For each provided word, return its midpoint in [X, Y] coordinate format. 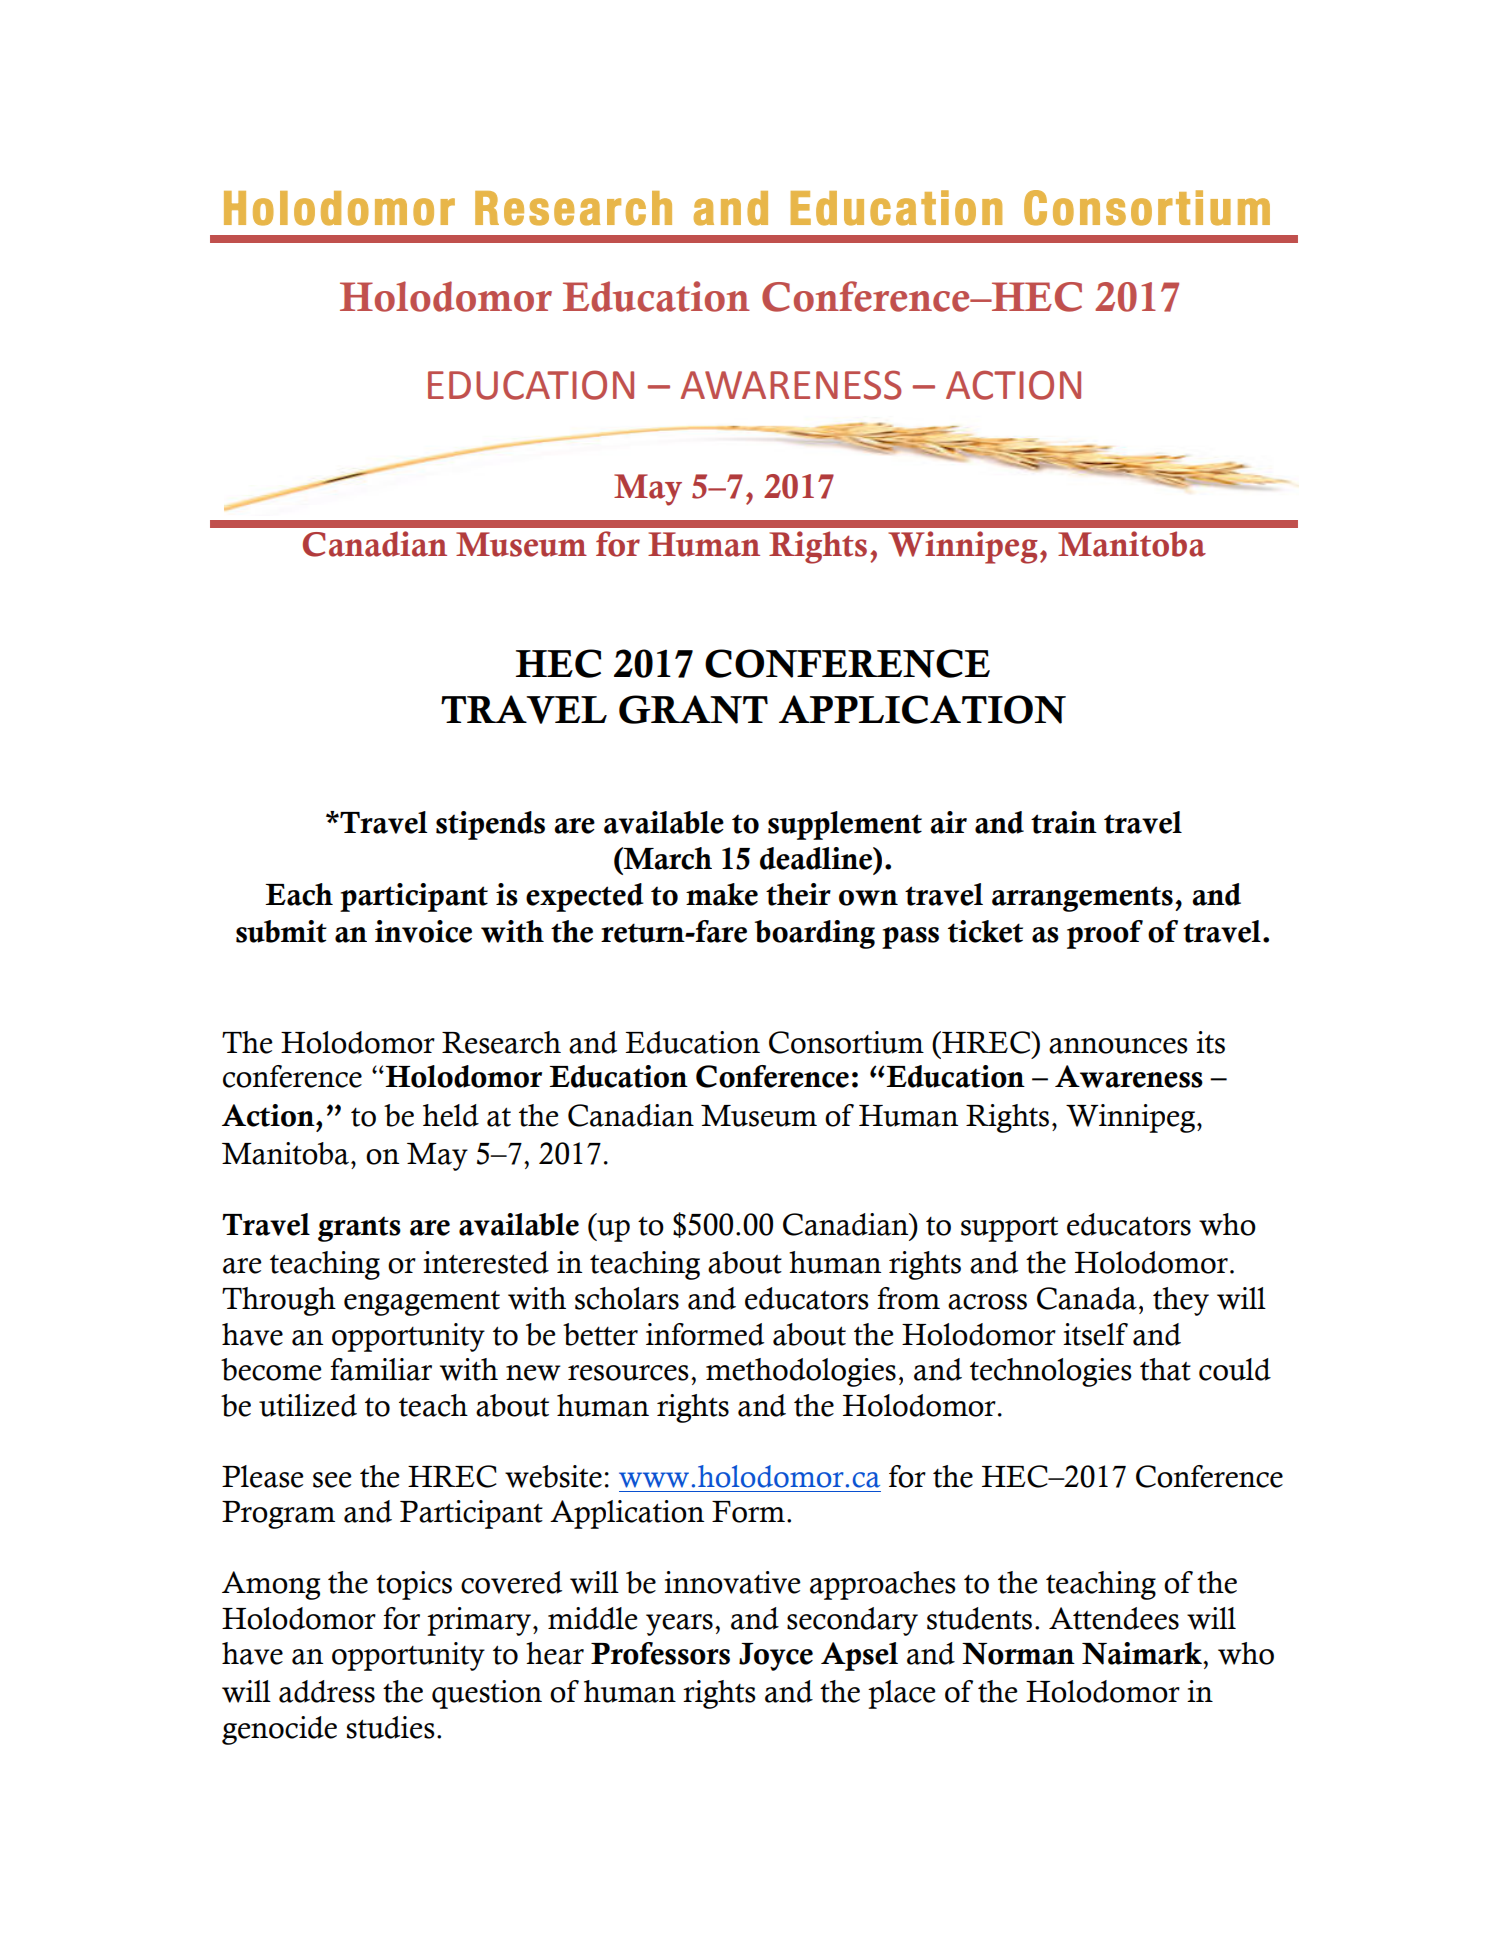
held [451, 1115]
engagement [422, 1303]
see [332, 1480]
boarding [815, 934]
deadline [817, 858]
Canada [1087, 1298]
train [1064, 822]
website [553, 1476]
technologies [1051, 1372]
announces [1118, 1046]
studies [391, 1727]
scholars [627, 1298]
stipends [490, 825]
